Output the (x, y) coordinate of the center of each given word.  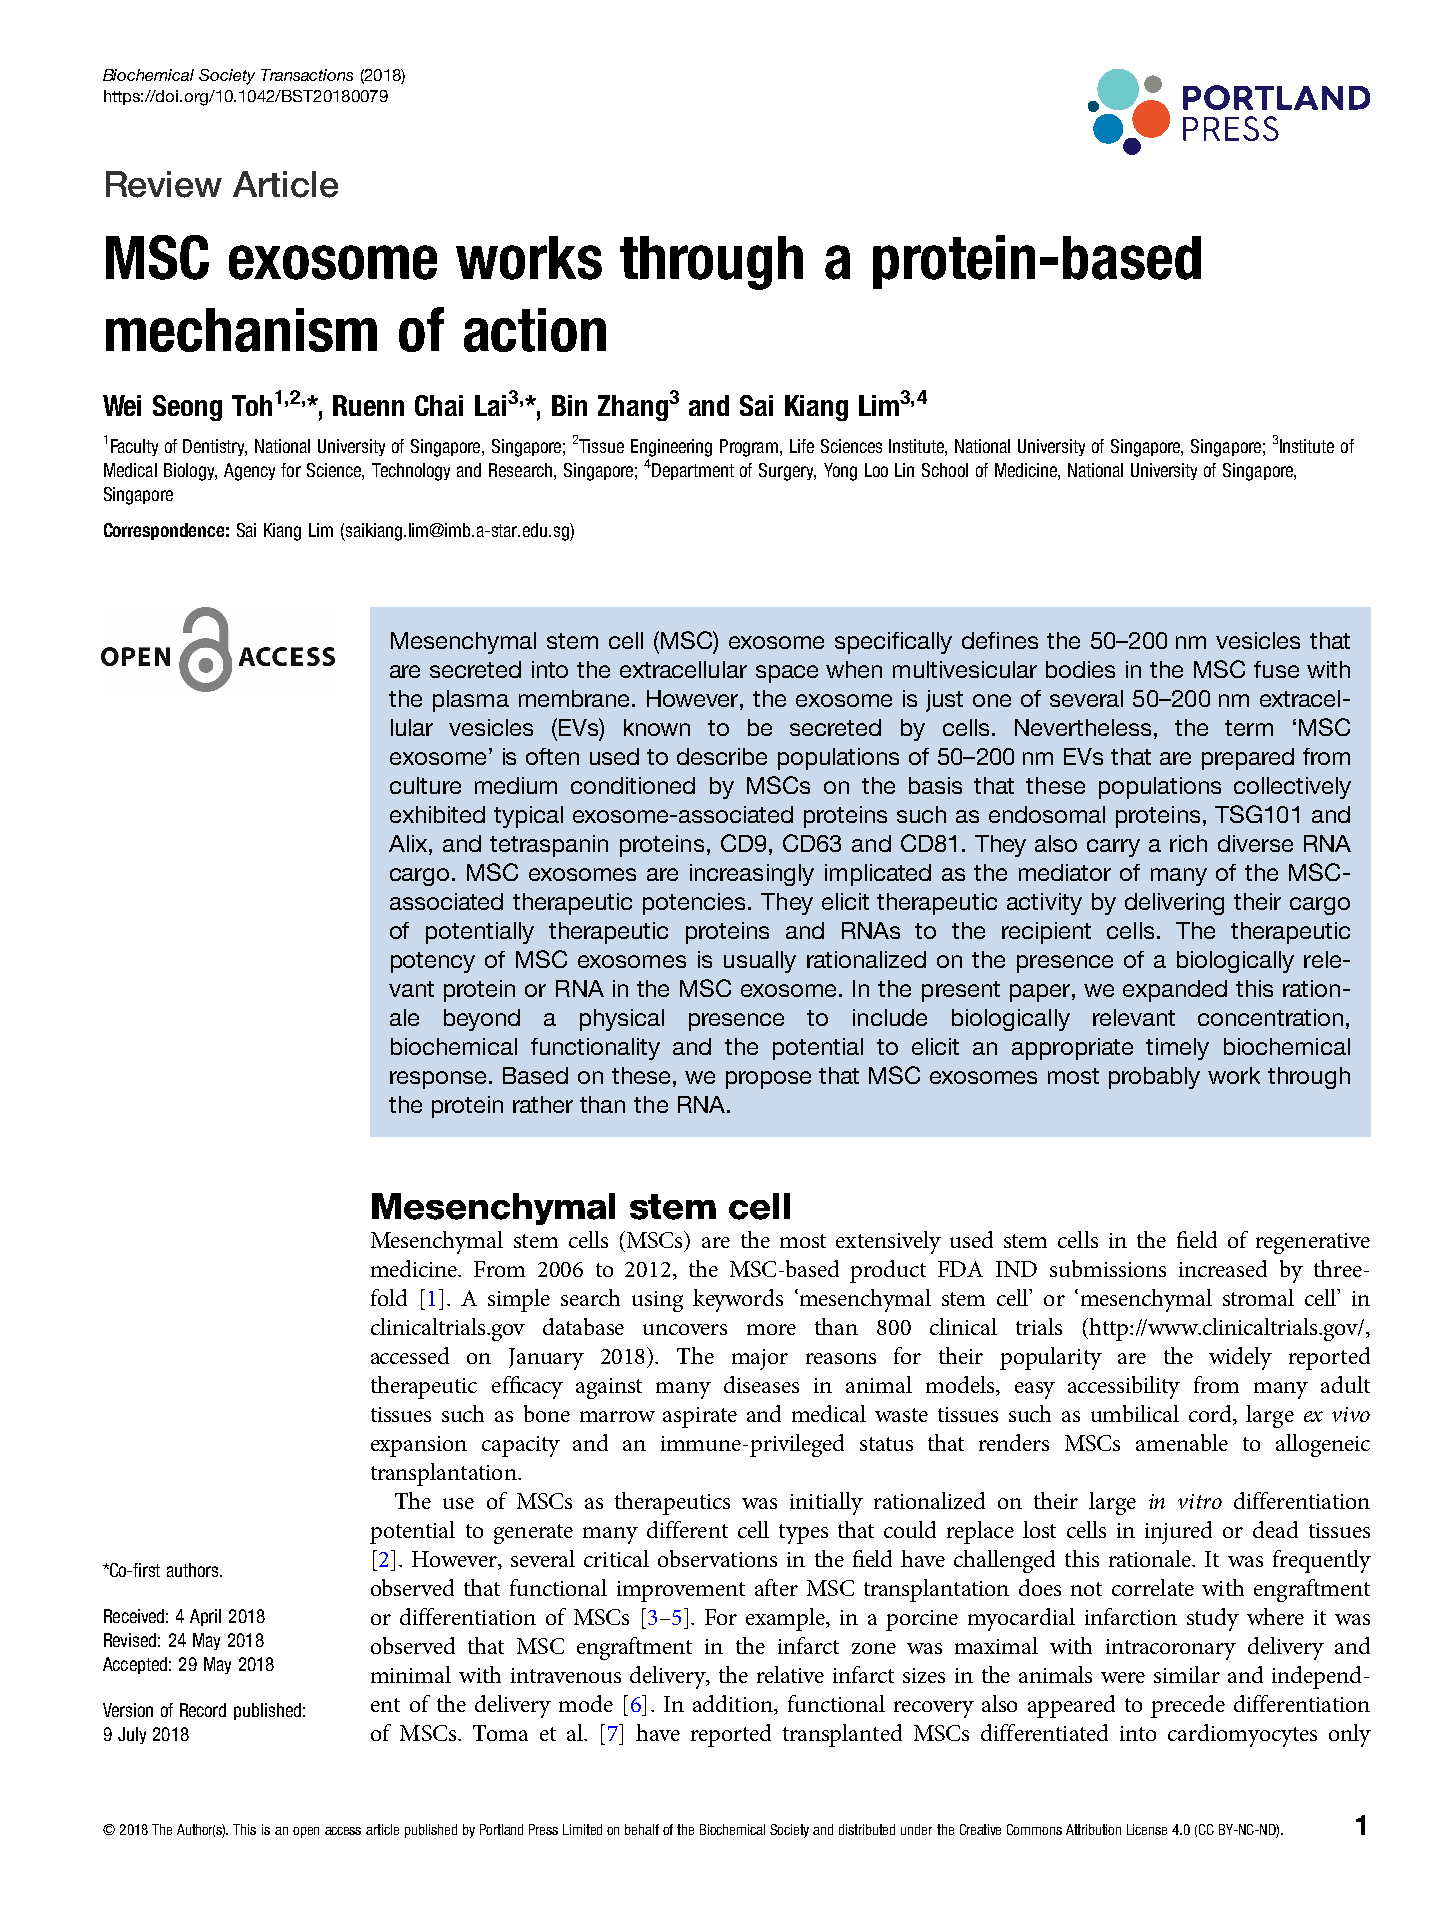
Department (693, 471)
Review (164, 184)
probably (1154, 1078)
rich (1188, 843)
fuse (1276, 669)
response (440, 1080)
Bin (569, 405)
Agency (249, 472)
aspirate (700, 1417)
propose (768, 1080)
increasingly (752, 875)
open (306, 1832)
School (945, 470)
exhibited (437, 814)
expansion (419, 1446)
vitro (1200, 1501)
